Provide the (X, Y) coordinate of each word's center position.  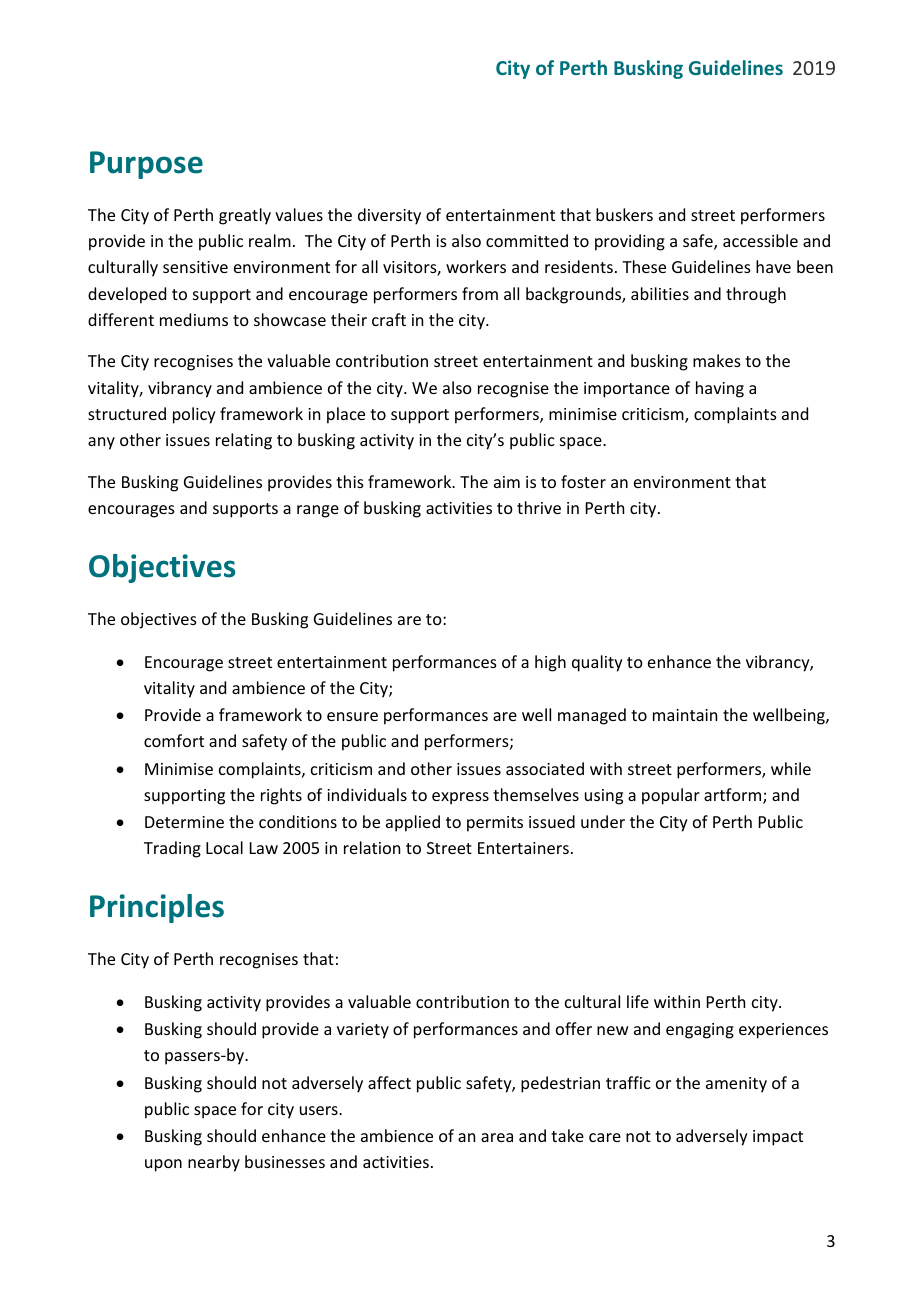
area (497, 1137)
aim (507, 482)
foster (583, 481)
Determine (184, 822)
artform (734, 796)
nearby (214, 1163)
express (460, 798)
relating (244, 441)
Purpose (146, 165)
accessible (760, 240)
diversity (389, 216)
